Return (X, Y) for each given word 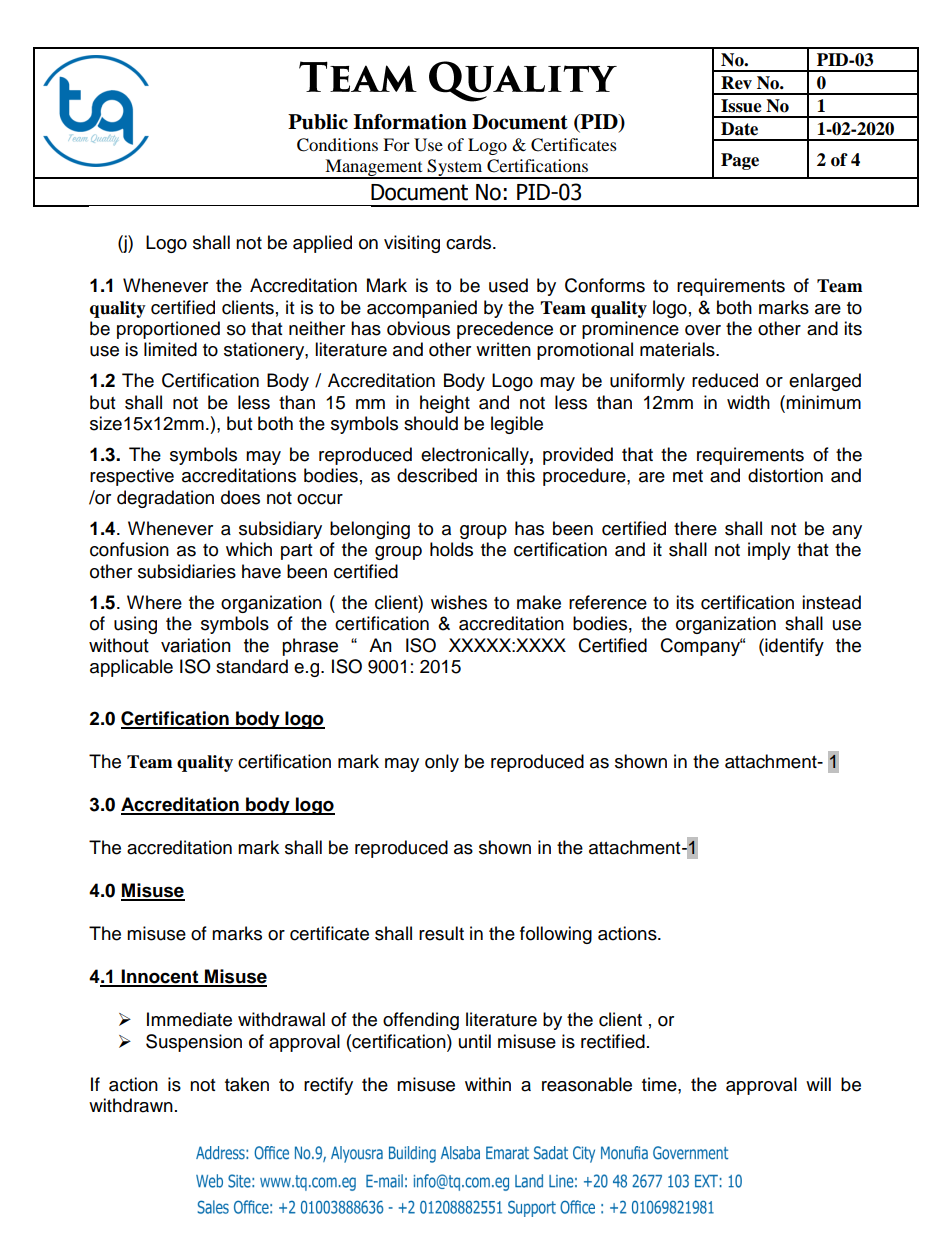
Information (410, 122)
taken (247, 1084)
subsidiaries (187, 571)
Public (318, 122)
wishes (459, 602)
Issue (741, 106)
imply (769, 551)
